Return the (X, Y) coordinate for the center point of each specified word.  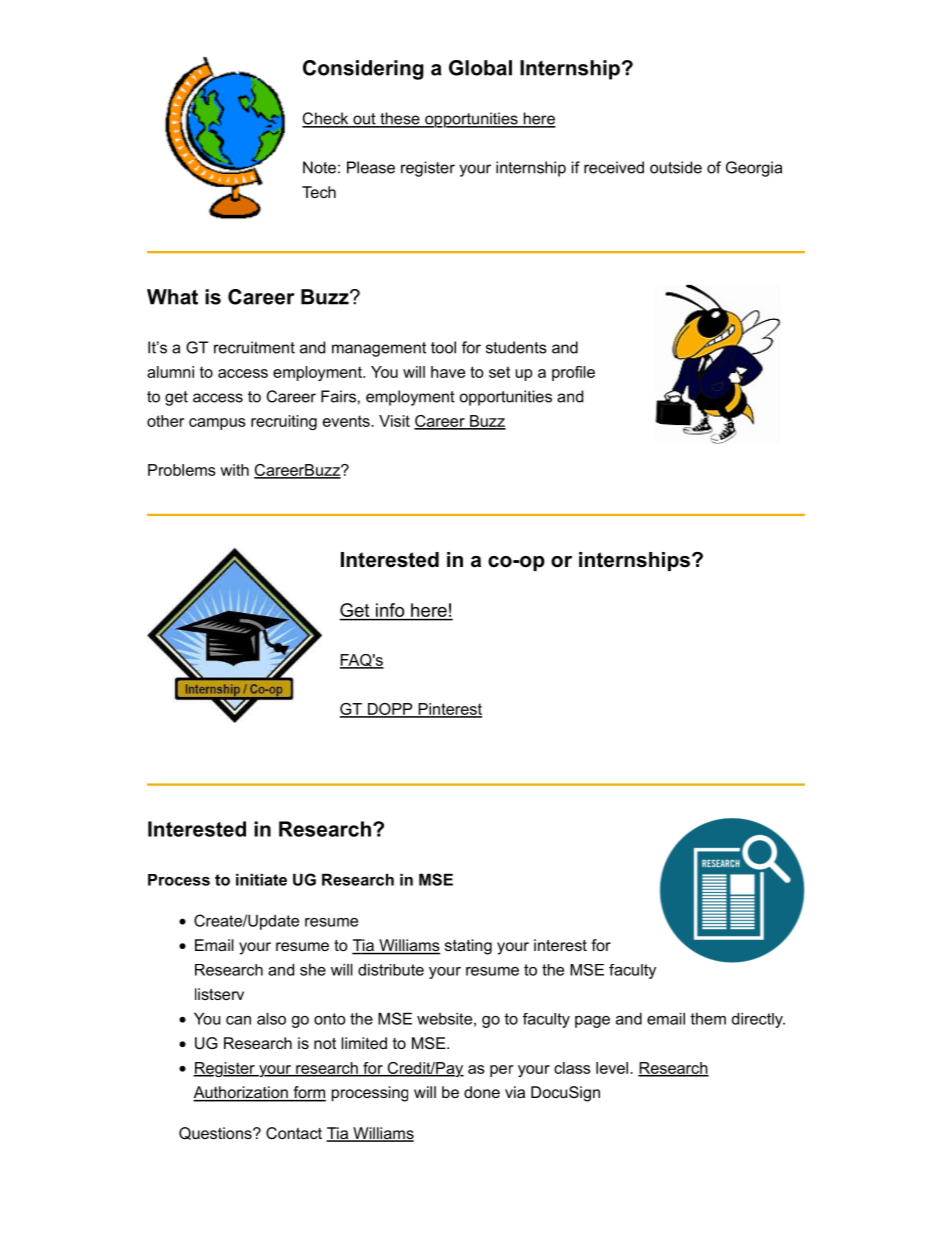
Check (326, 119)
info (390, 610)
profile (573, 373)
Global (480, 68)
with (234, 470)
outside (676, 167)
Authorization (241, 1093)
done (482, 1092)
